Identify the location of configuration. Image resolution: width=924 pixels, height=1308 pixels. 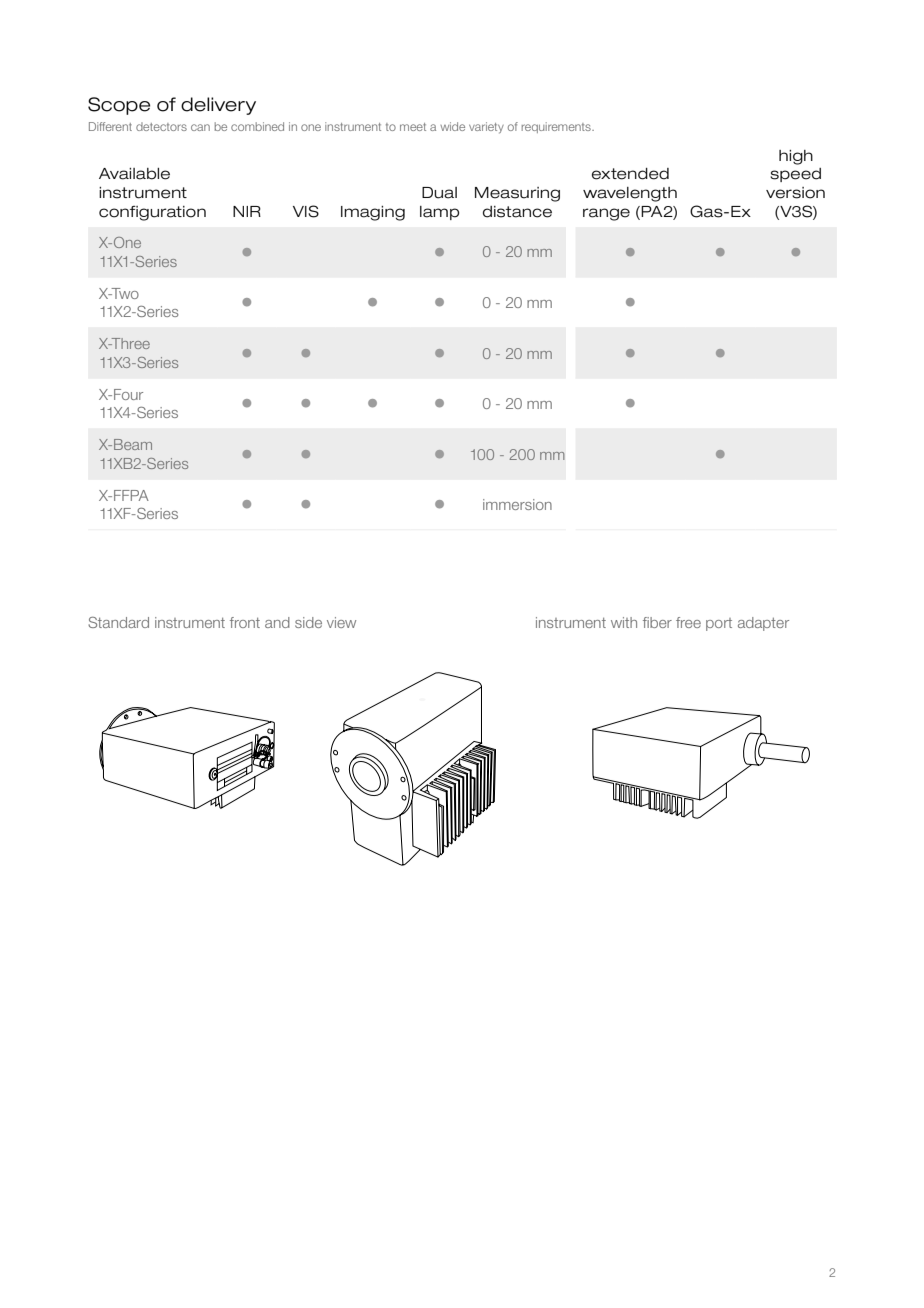
(152, 213).
